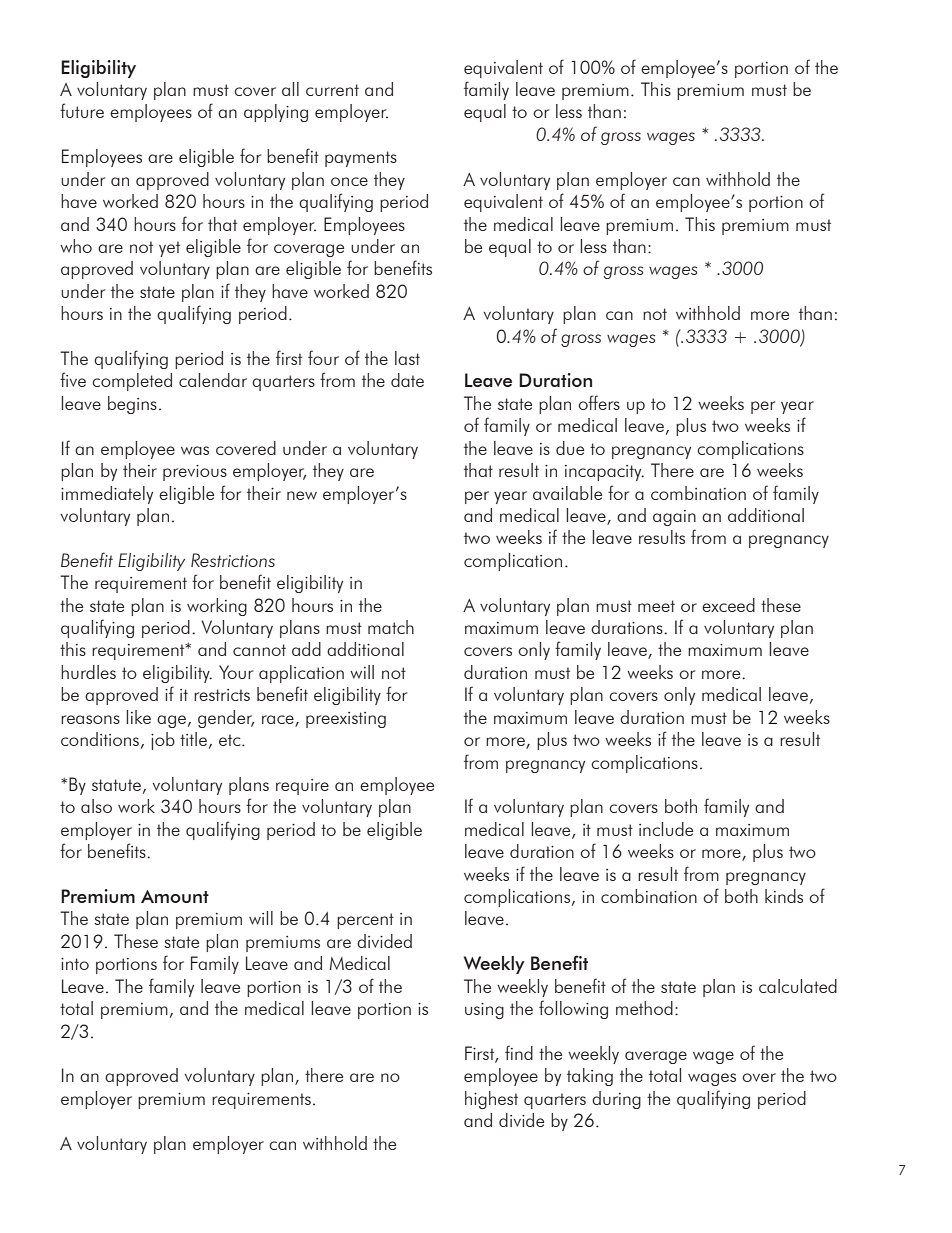 The image size is (952, 1233). What do you see at coordinates (666, 829) in the screenshot?
I see `include` at bounding box center [666, 829].
